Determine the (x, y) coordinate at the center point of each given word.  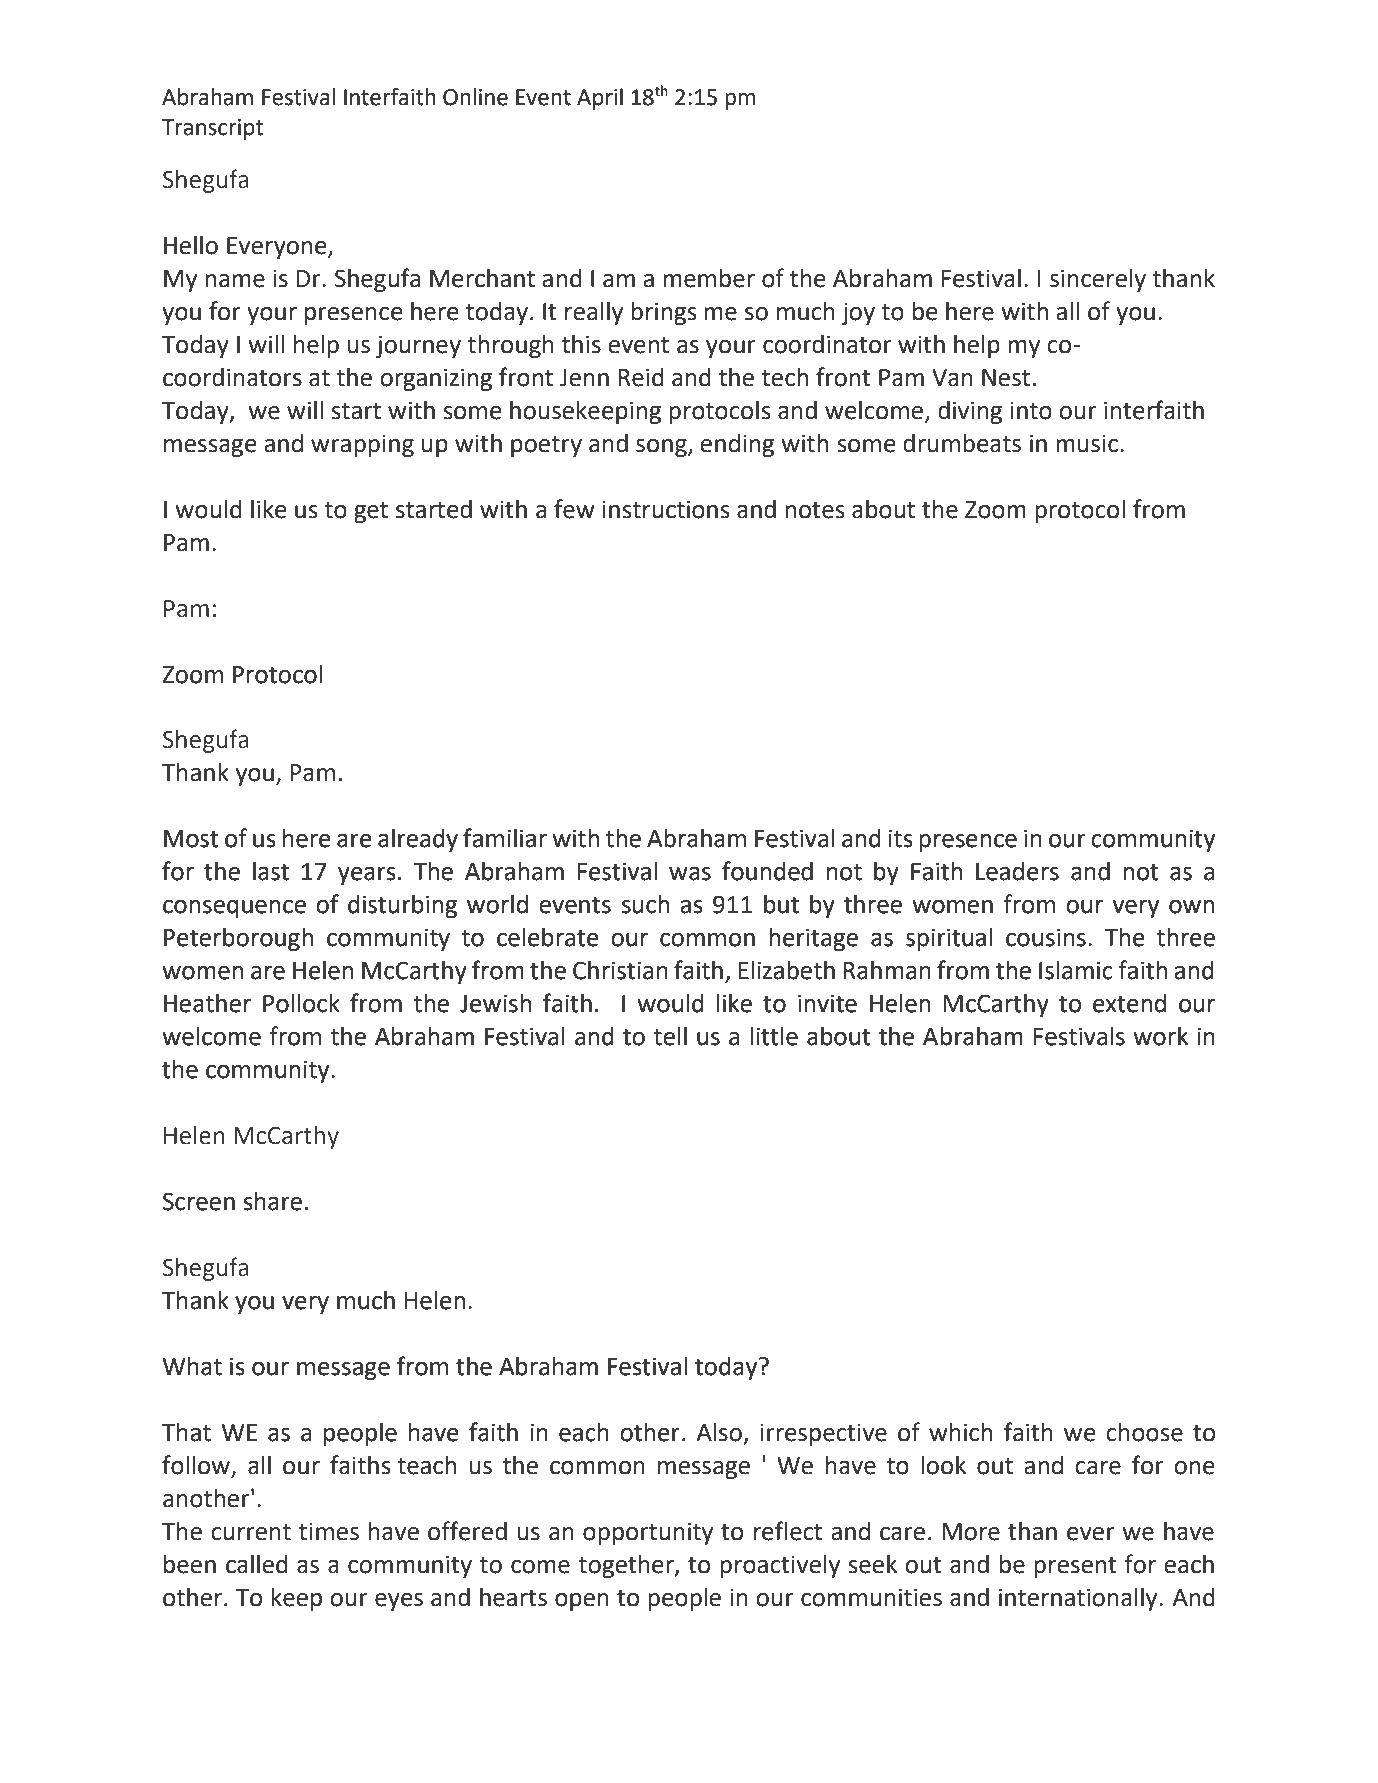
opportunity (648, 1533)
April (600, 99)
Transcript (212, 129)
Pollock (301, 1003)
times (329, 1531)
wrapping (362, 445)
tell (670, 1036)
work (1160, 1036)
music (1087, 443)
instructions (666, 509)
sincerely (1098, 280)
